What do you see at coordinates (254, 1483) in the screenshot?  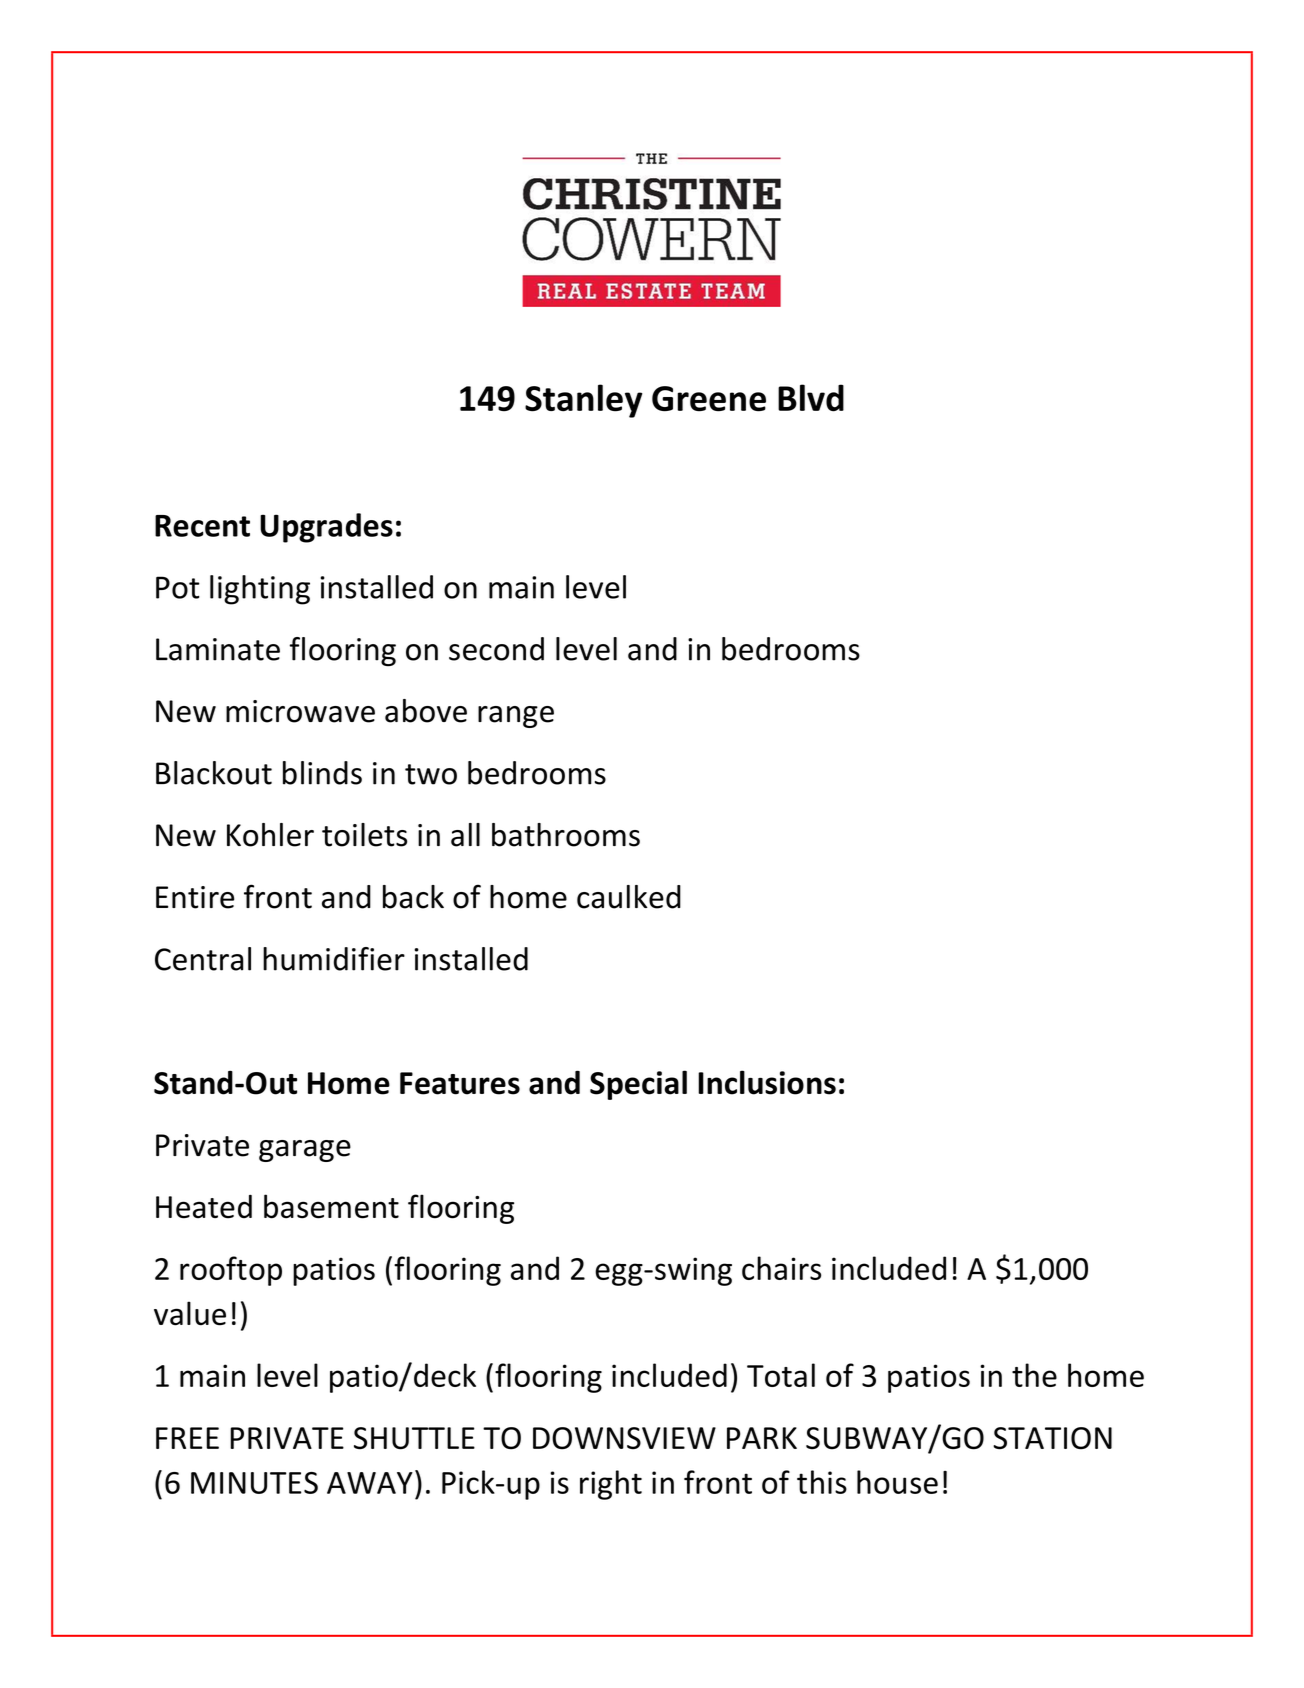 I see `MINUTES` at bounding box center [254, 1483].
